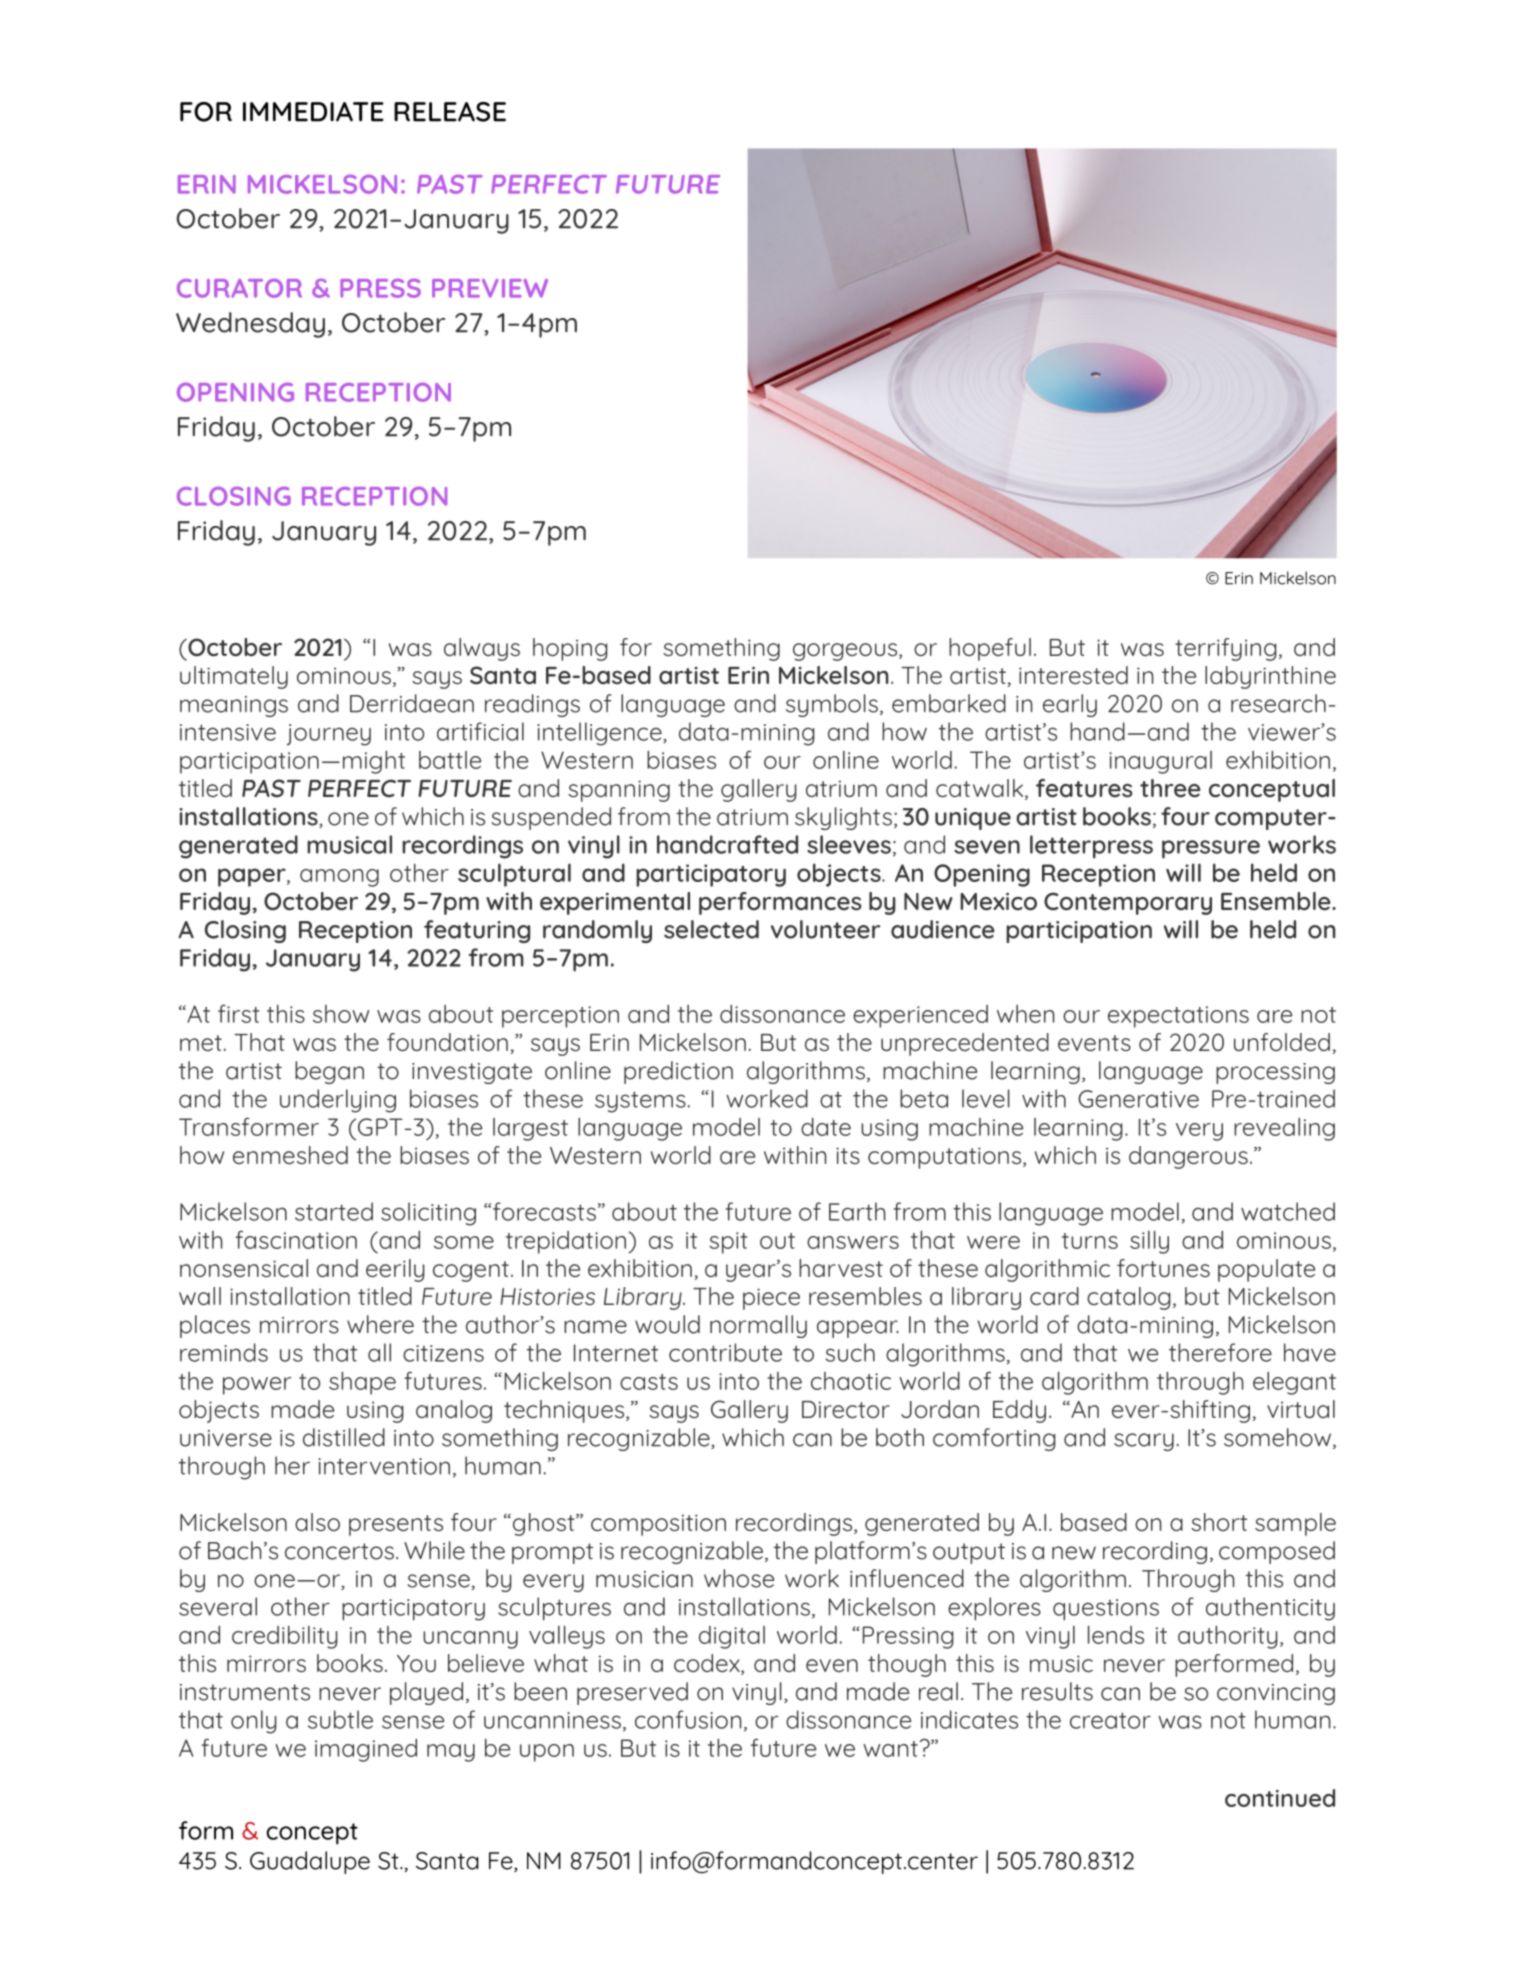  I want to click on PREVIEW, so click(490, 288).
